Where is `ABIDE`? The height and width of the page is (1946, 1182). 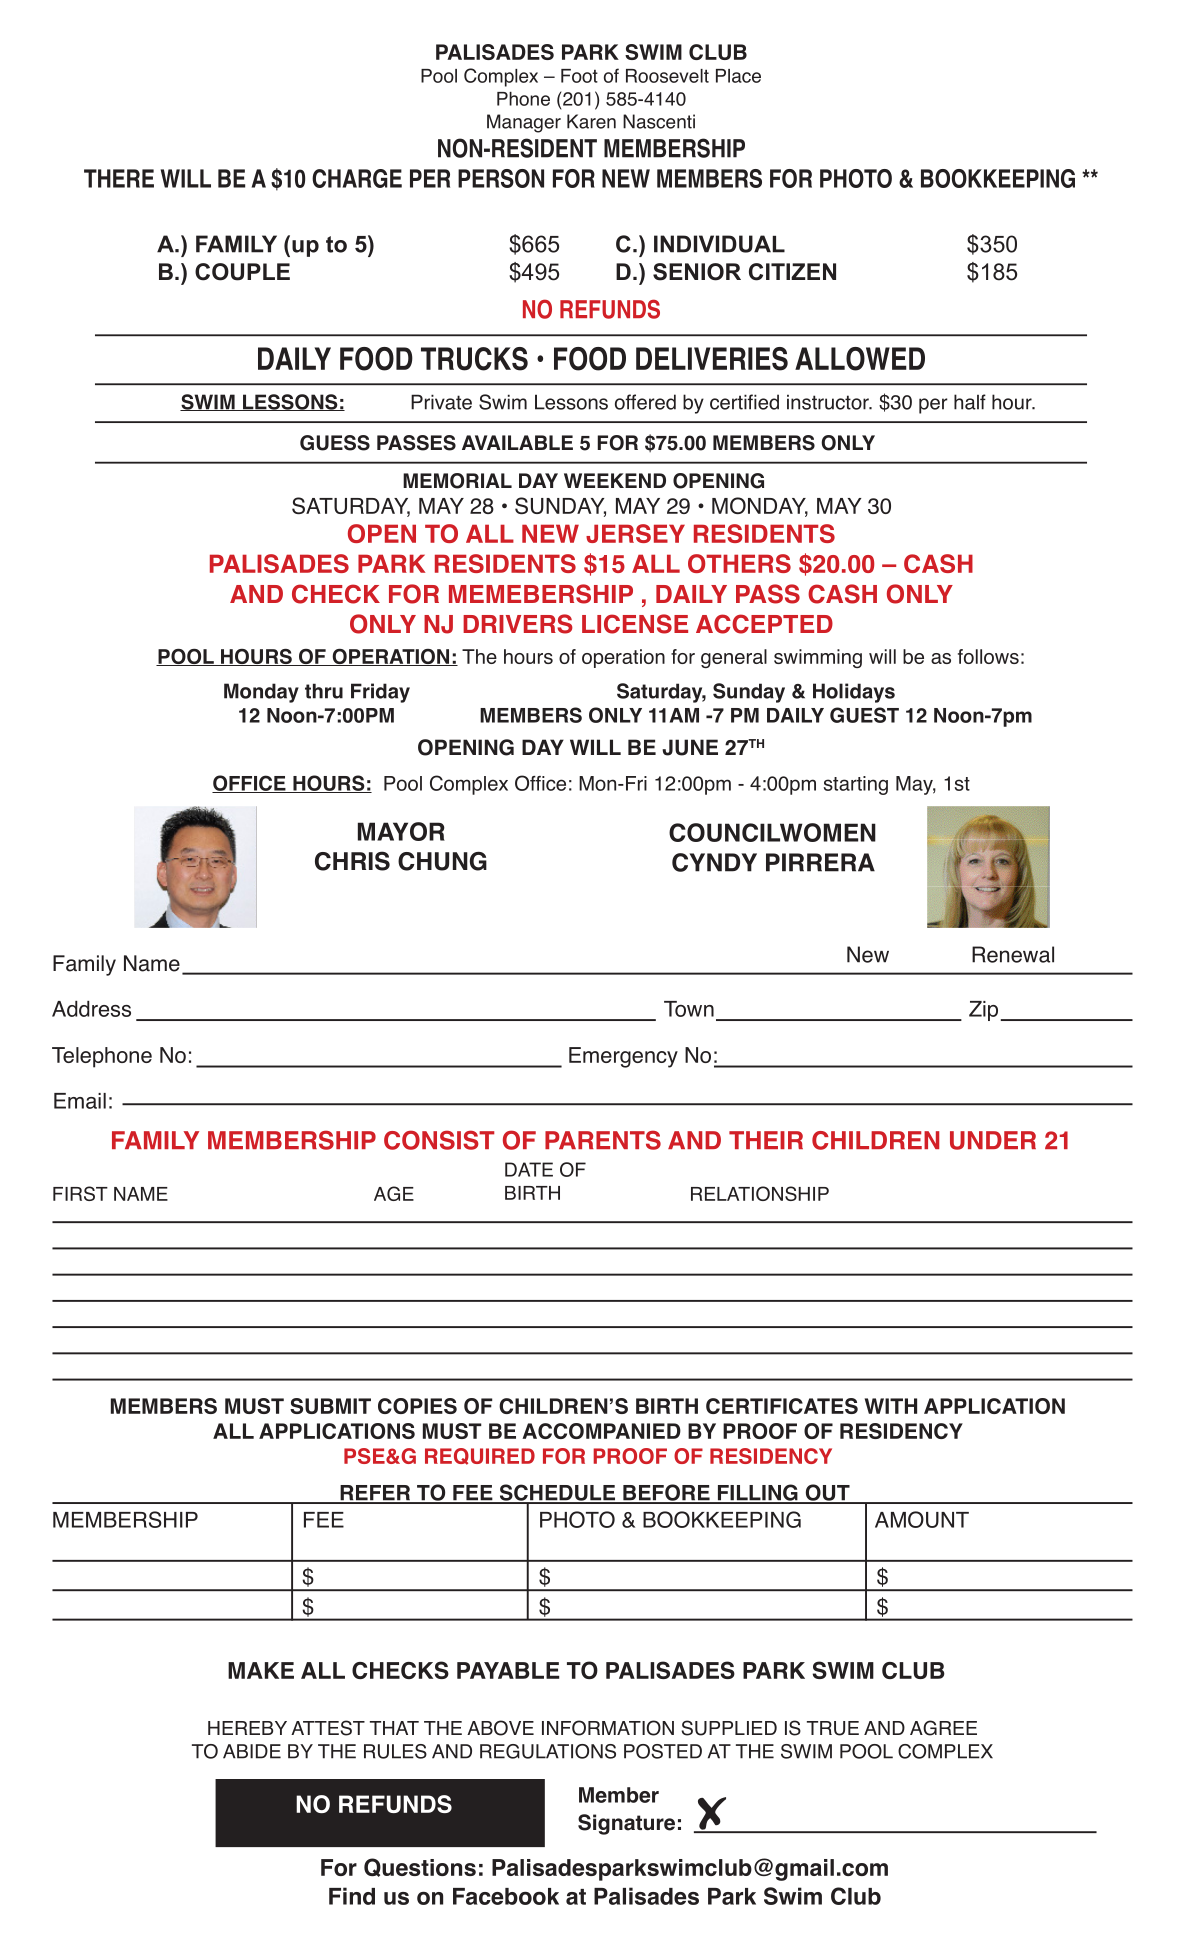 ABIDE is located at coordinates (252, 1751).
